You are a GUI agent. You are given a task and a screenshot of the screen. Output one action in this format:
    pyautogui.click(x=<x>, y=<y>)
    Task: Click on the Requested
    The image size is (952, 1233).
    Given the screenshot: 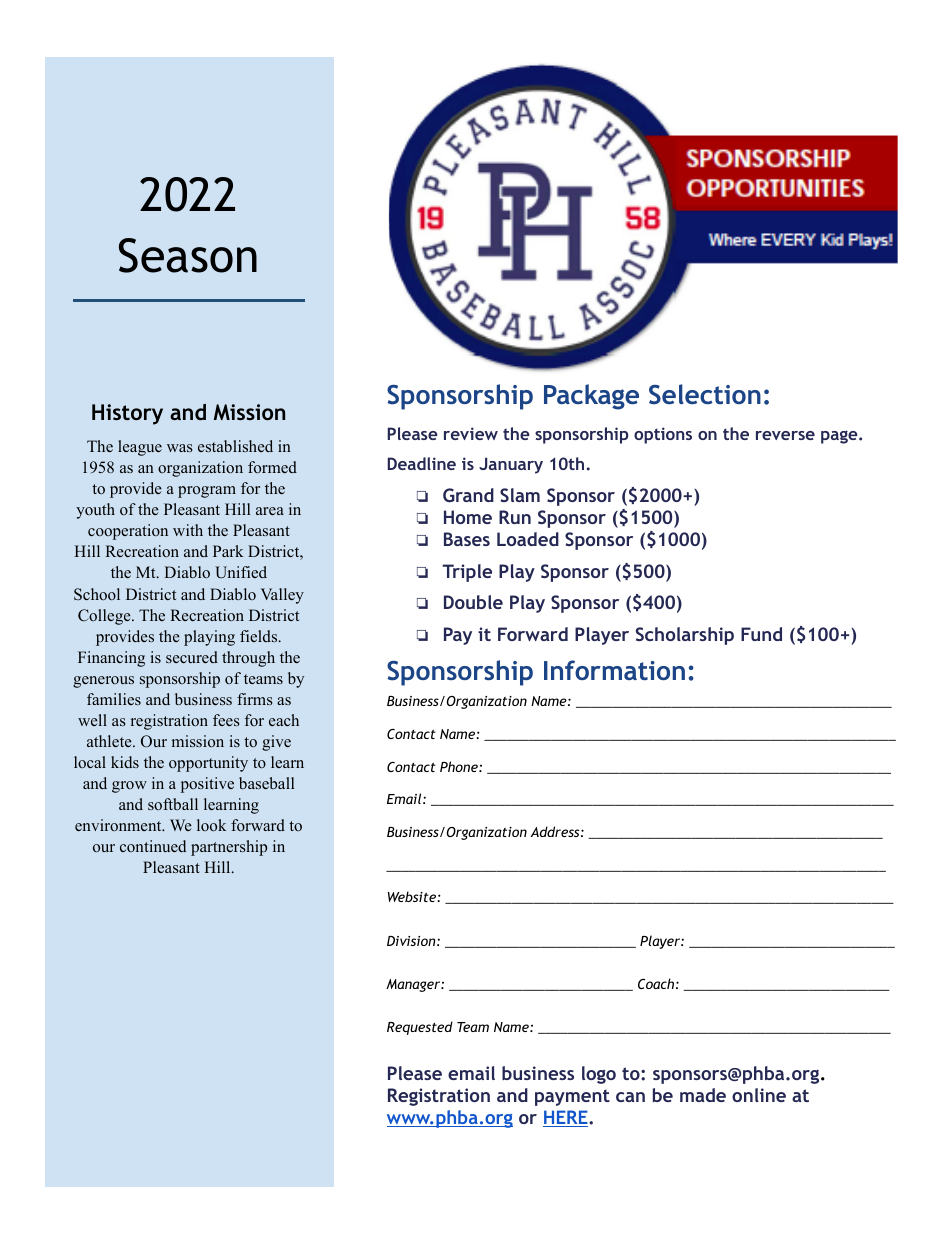 What is the action you would take?
    pyautogui.click(x=420, y=1028)
